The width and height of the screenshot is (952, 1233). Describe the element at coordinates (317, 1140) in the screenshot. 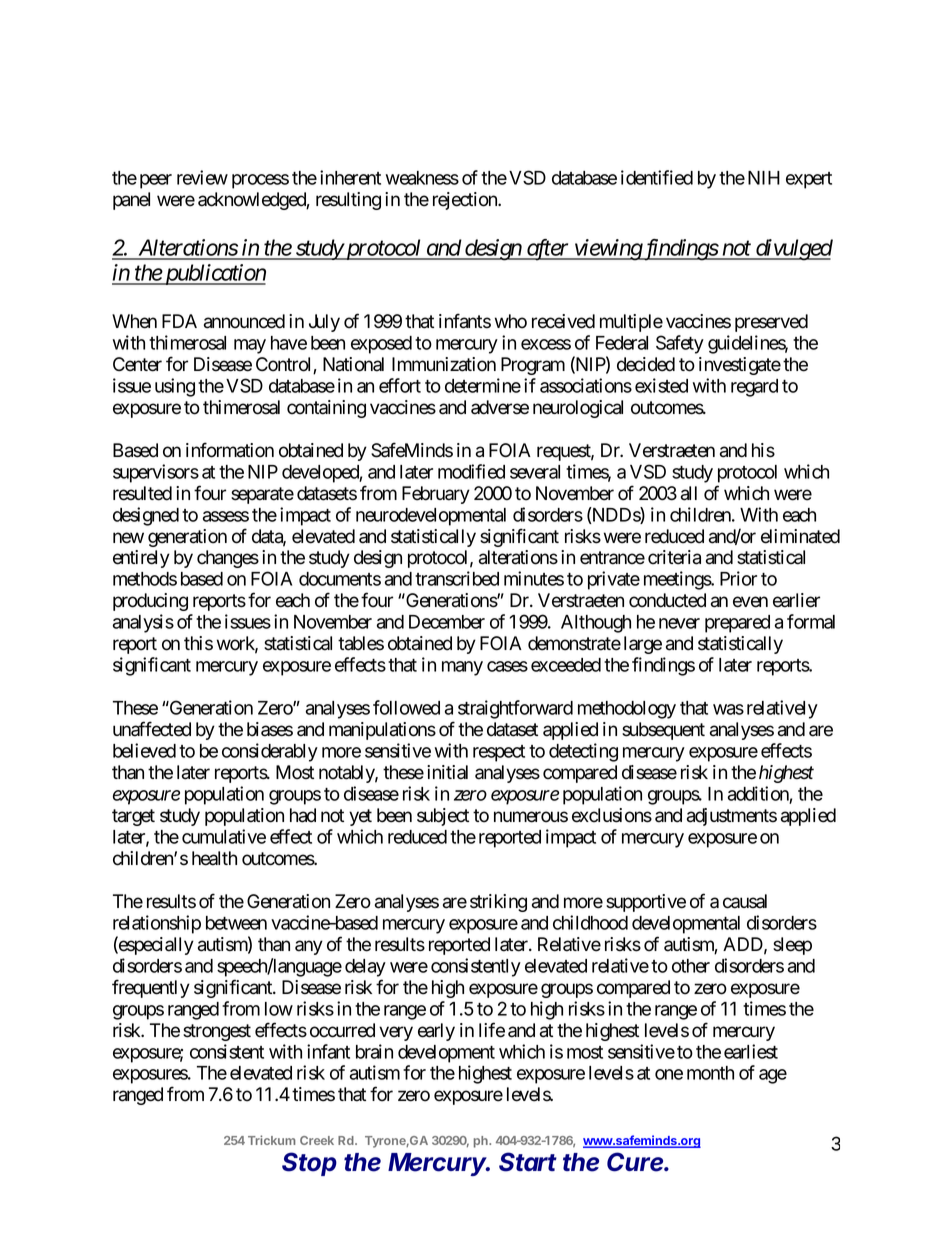

I see `Creek` at that location.
